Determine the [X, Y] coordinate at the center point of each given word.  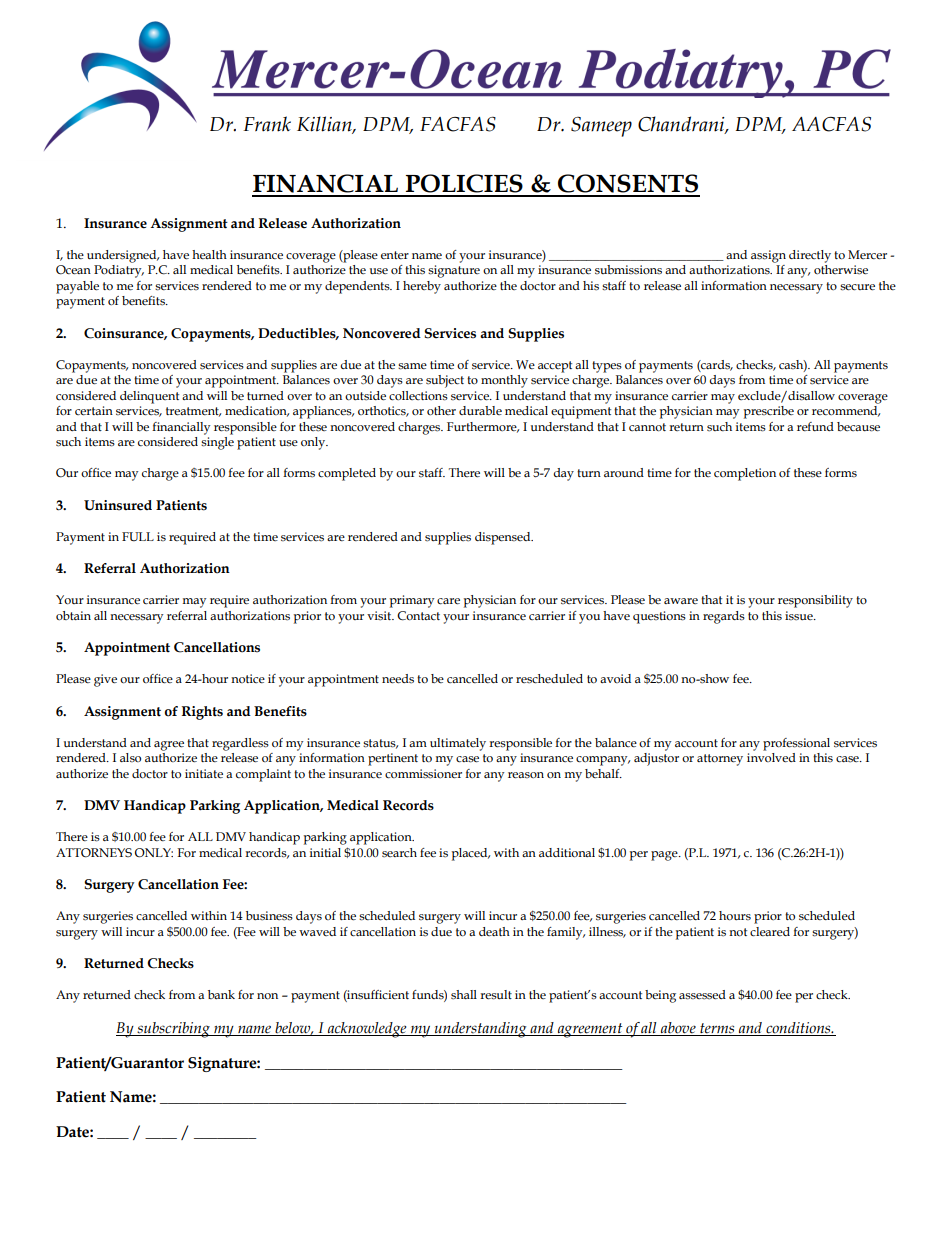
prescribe [769, 412]
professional [796, 744]
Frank [267, 124]
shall [464, 995]
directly [810, 256]
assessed [702, 995]
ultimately [458, 744]
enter [395, 255]
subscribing [173, 1030]
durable [480, 410]
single [217, 443]
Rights [202, 713]
